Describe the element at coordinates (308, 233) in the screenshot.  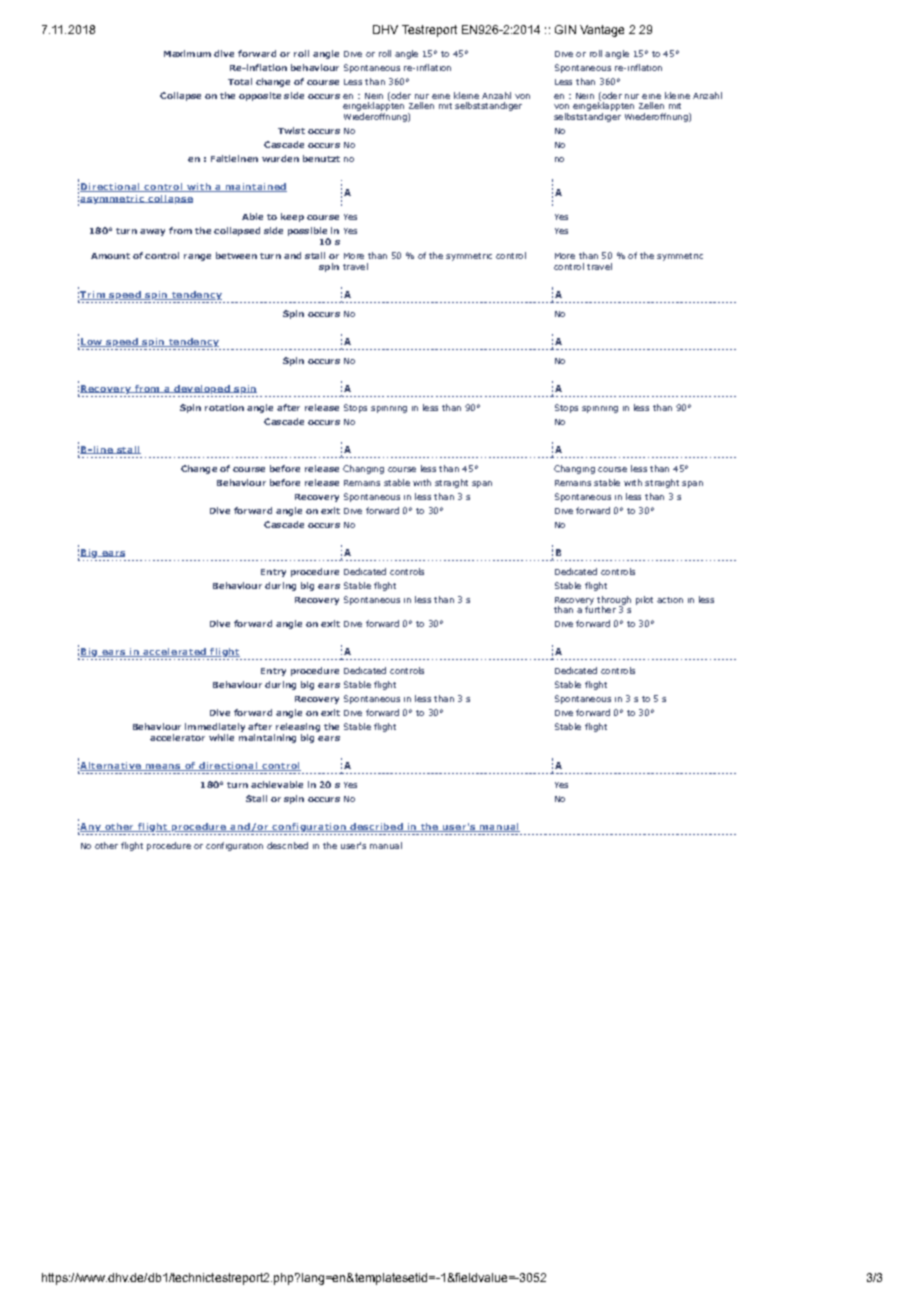
I see `possible` at that location.
